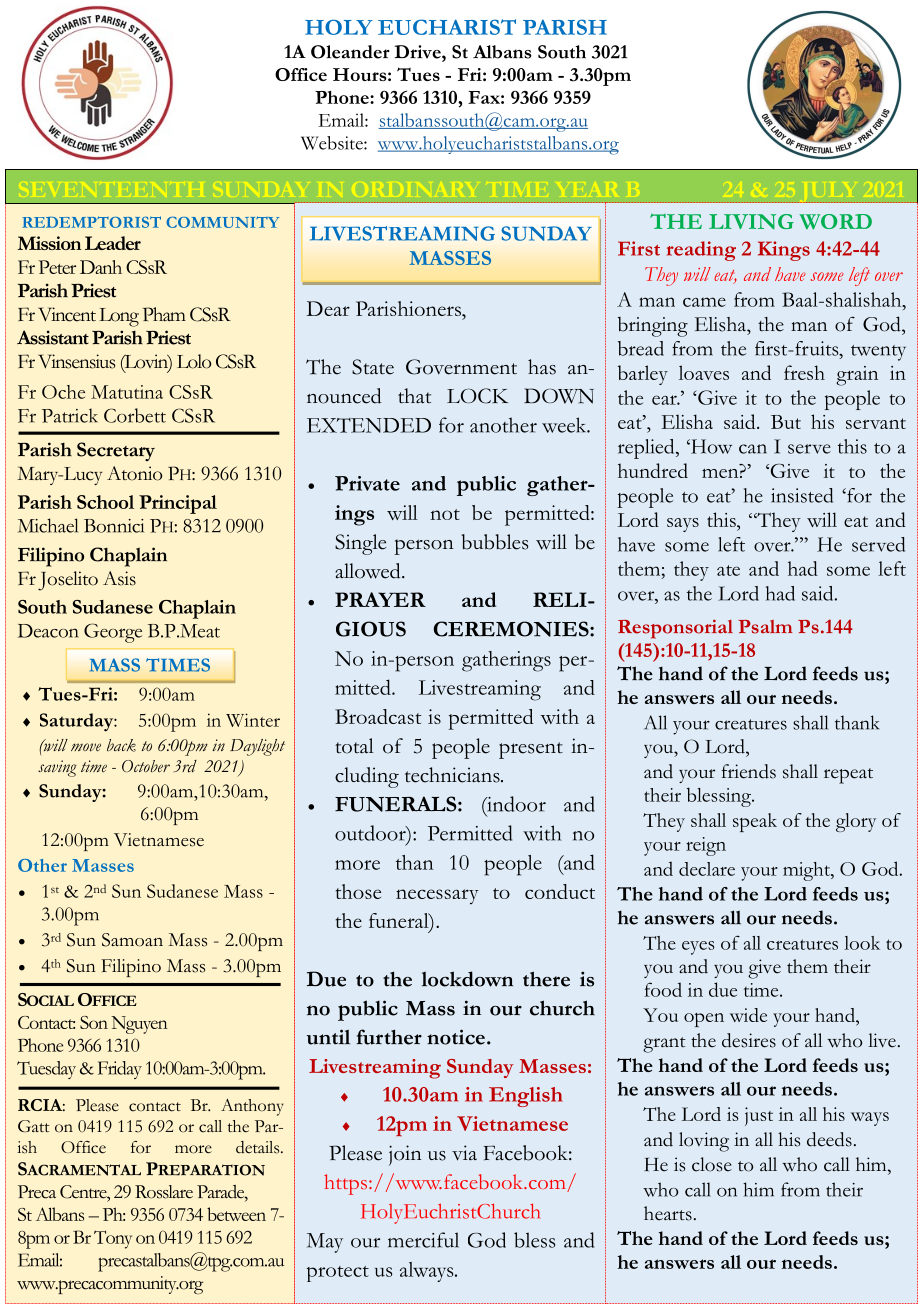 The image size is (924, 1308). Describe the element at coordinates (765, 627) in the image. I see `Psalm` at that location.
